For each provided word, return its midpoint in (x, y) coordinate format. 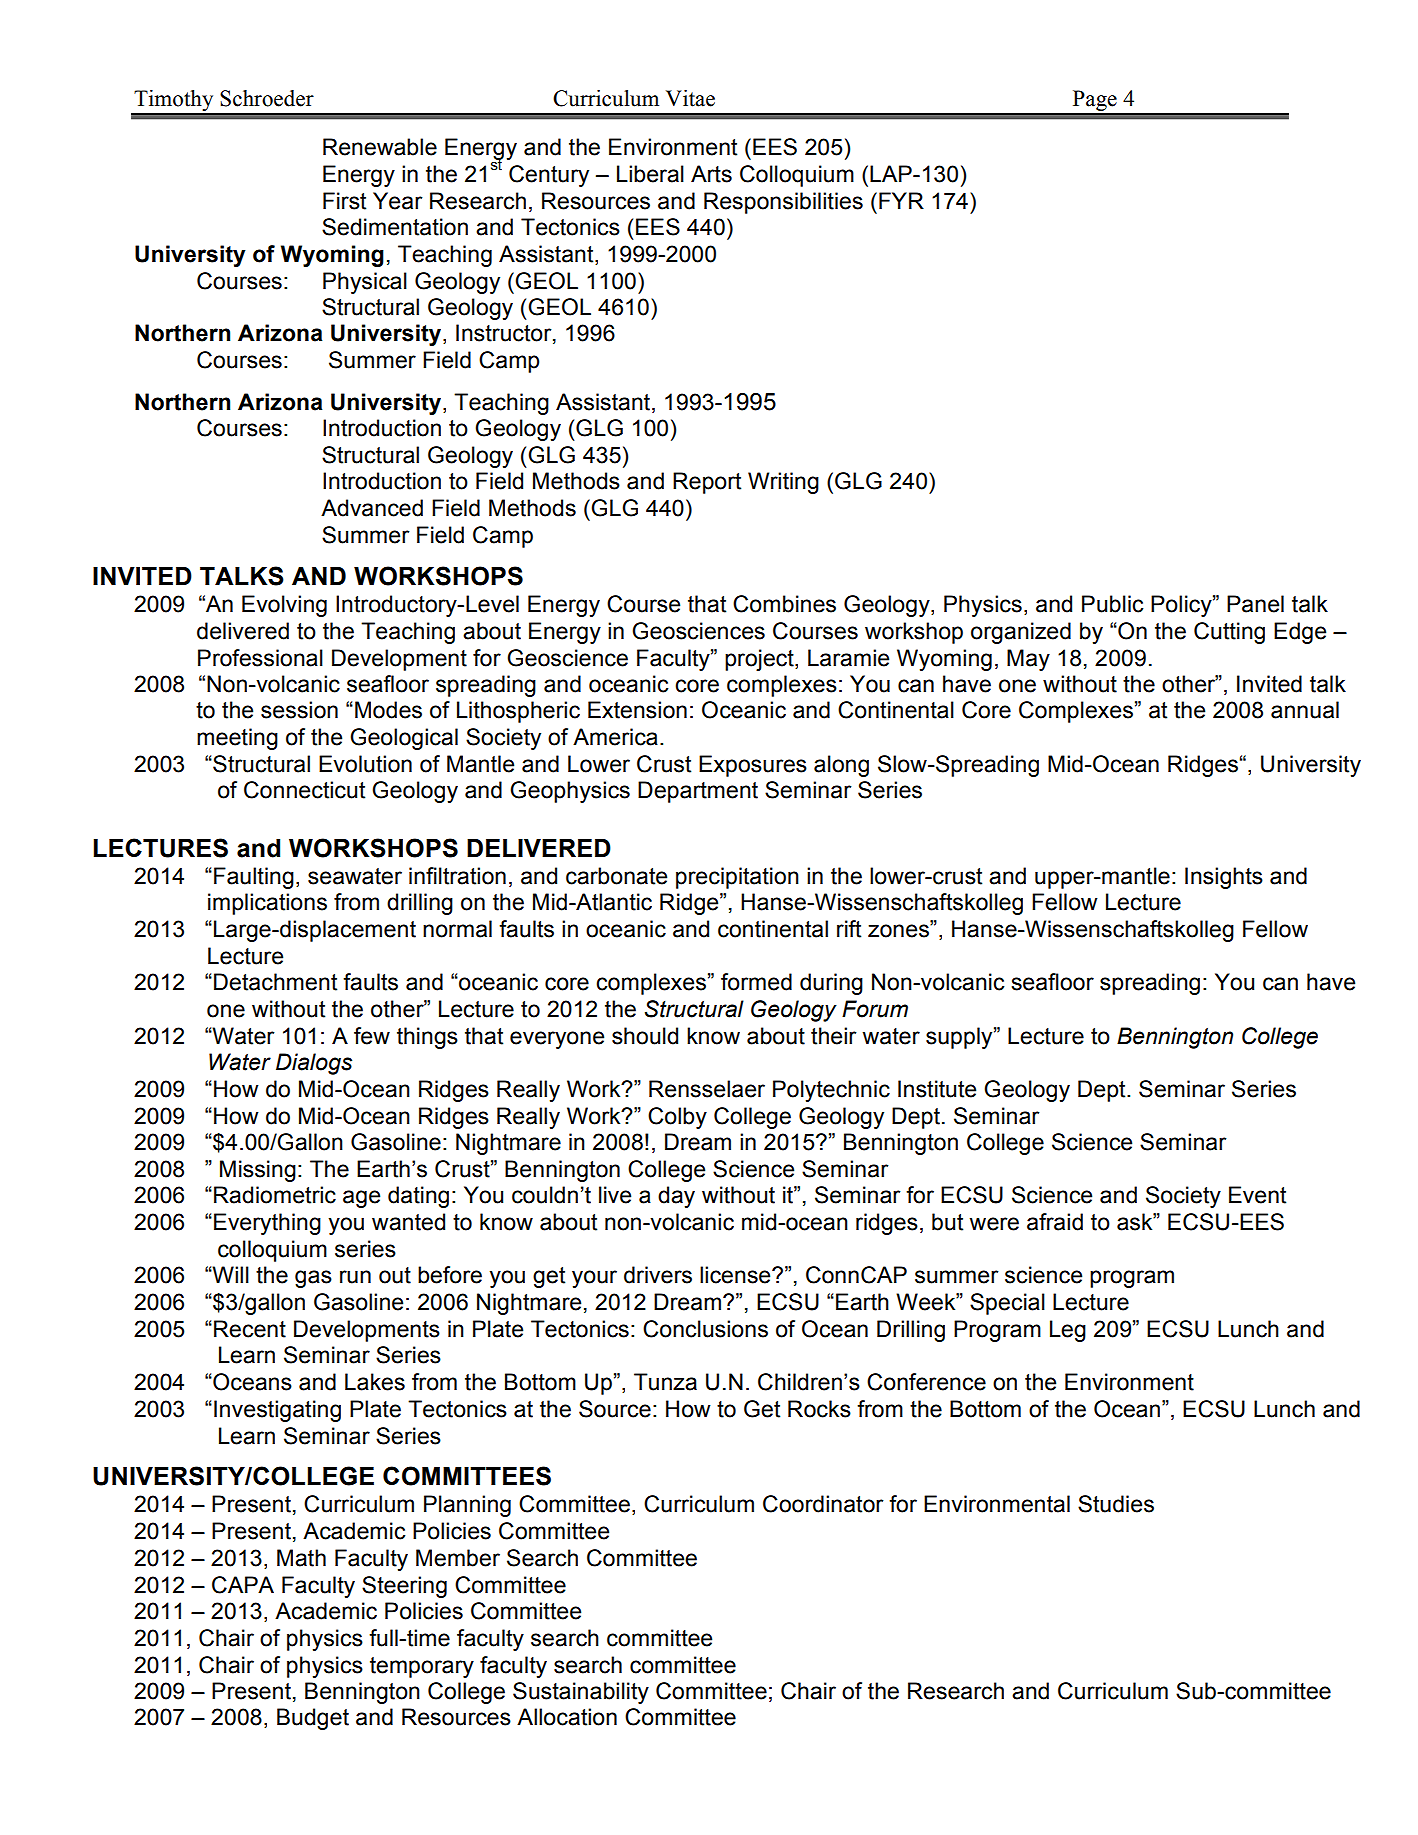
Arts (711, 174)
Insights (1224, 878)
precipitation (737, 878)
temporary (422, 1667)
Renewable (380, 147)
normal (457, 929)
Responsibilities (783, 203)
